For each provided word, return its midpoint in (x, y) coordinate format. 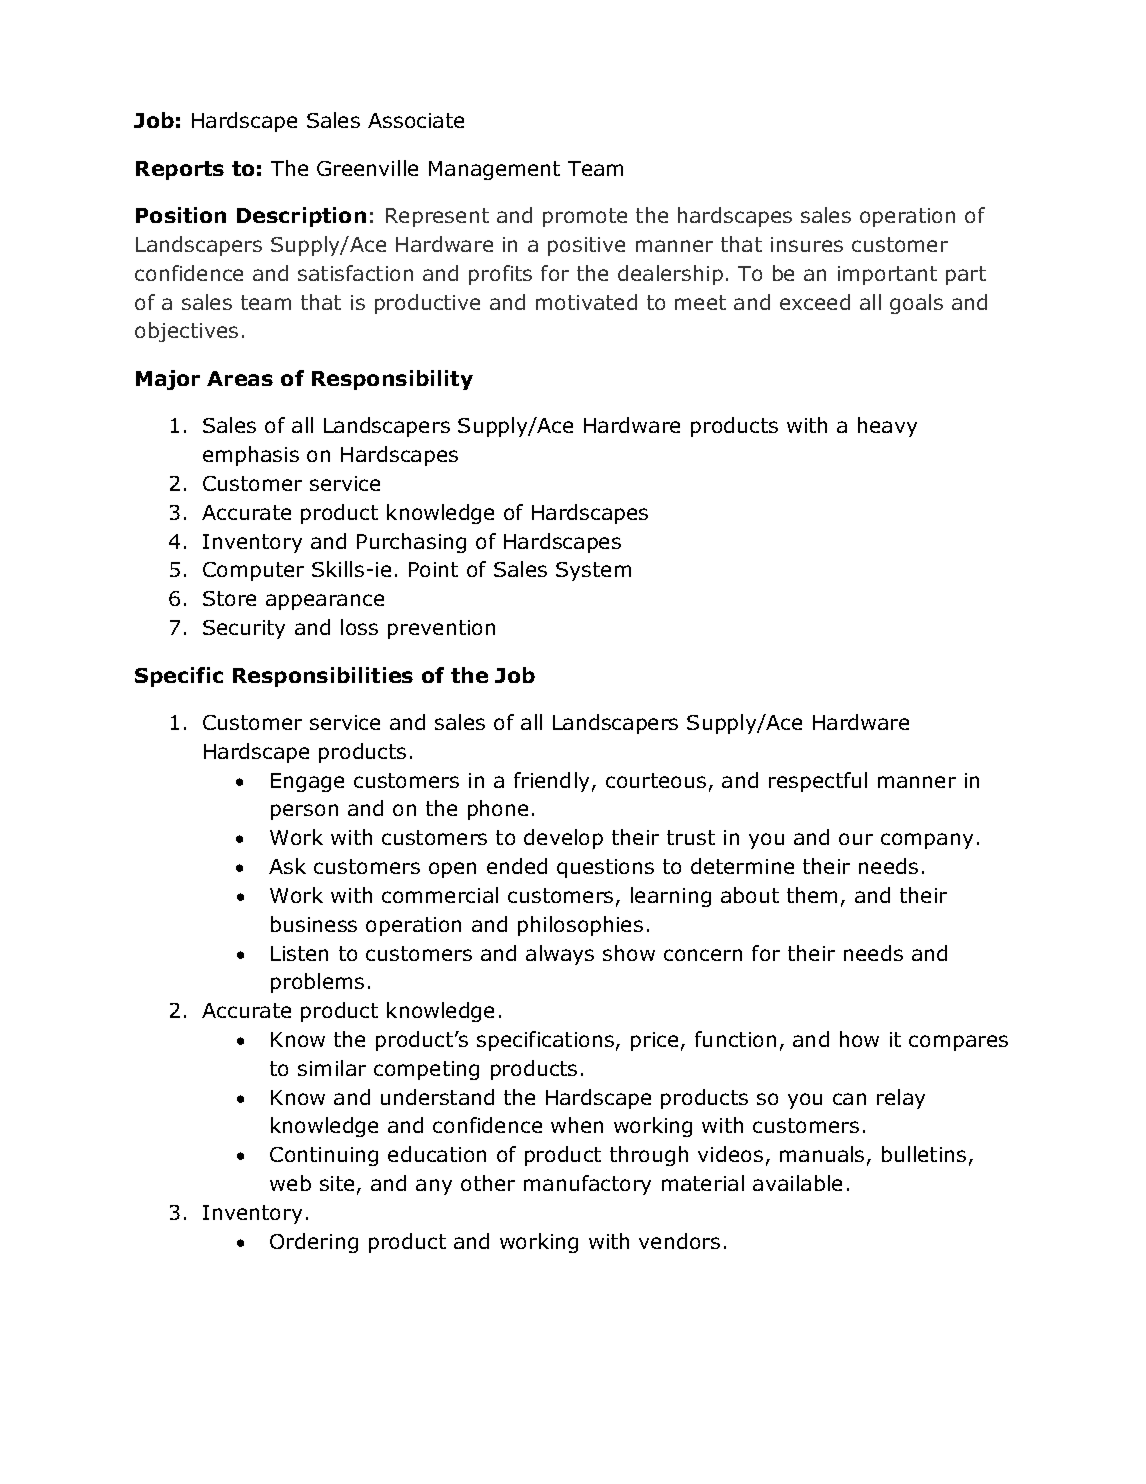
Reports (180, 170)
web (290, 1183)
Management (494, 170)
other (488, 1183)
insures (807, 244)
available (797, 1183)
